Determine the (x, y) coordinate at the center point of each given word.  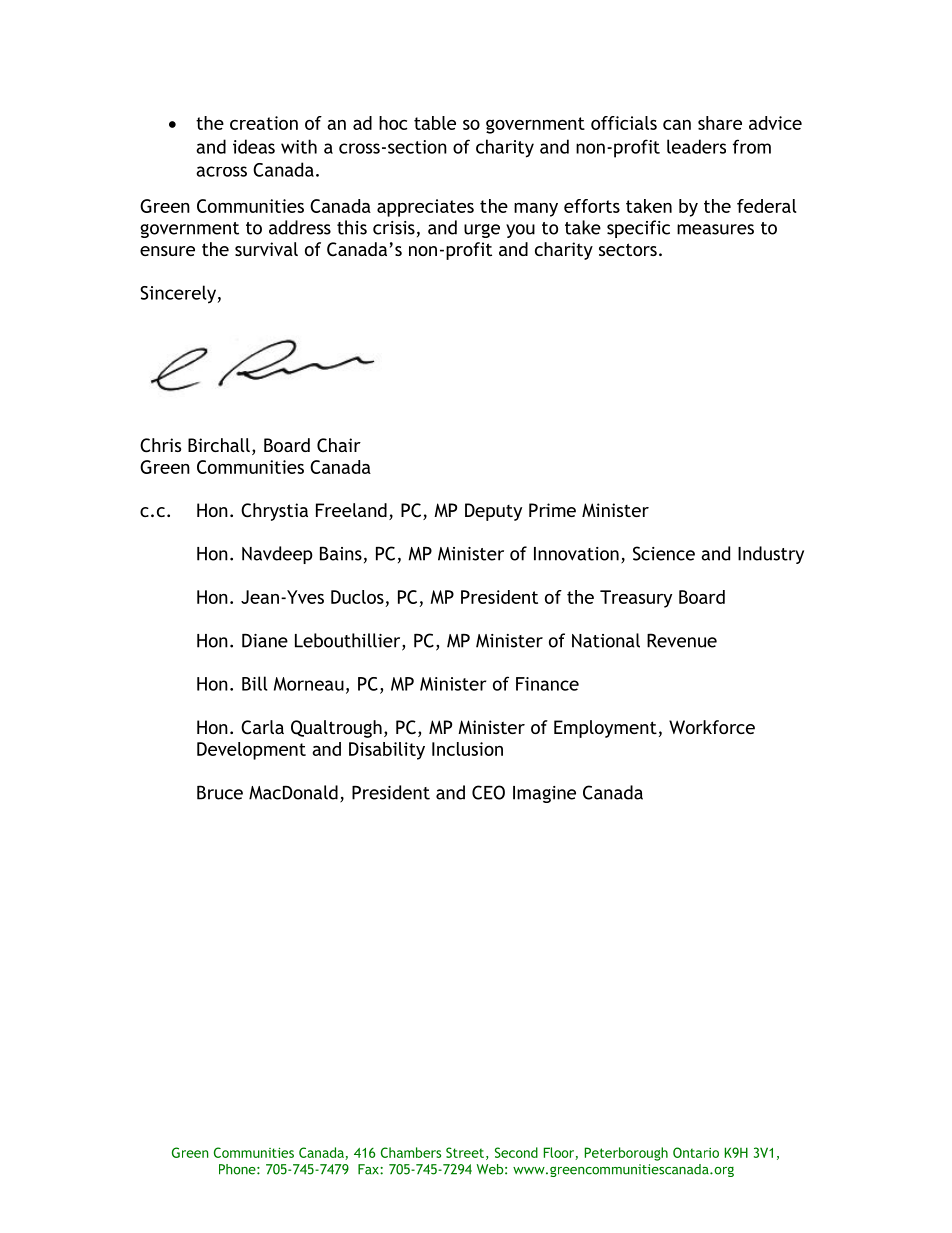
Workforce (712, 727)
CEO (488, 792)
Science (664, 553)
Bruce (220, 792)
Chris (160, 445)
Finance (547, 684)
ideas (254, 146)
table (435, 123)
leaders (696, 146)
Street (466, 1153)
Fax (369, 1169)
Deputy (493, 512)
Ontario (696, 1152)
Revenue (682, 640)
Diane (265, 640)
